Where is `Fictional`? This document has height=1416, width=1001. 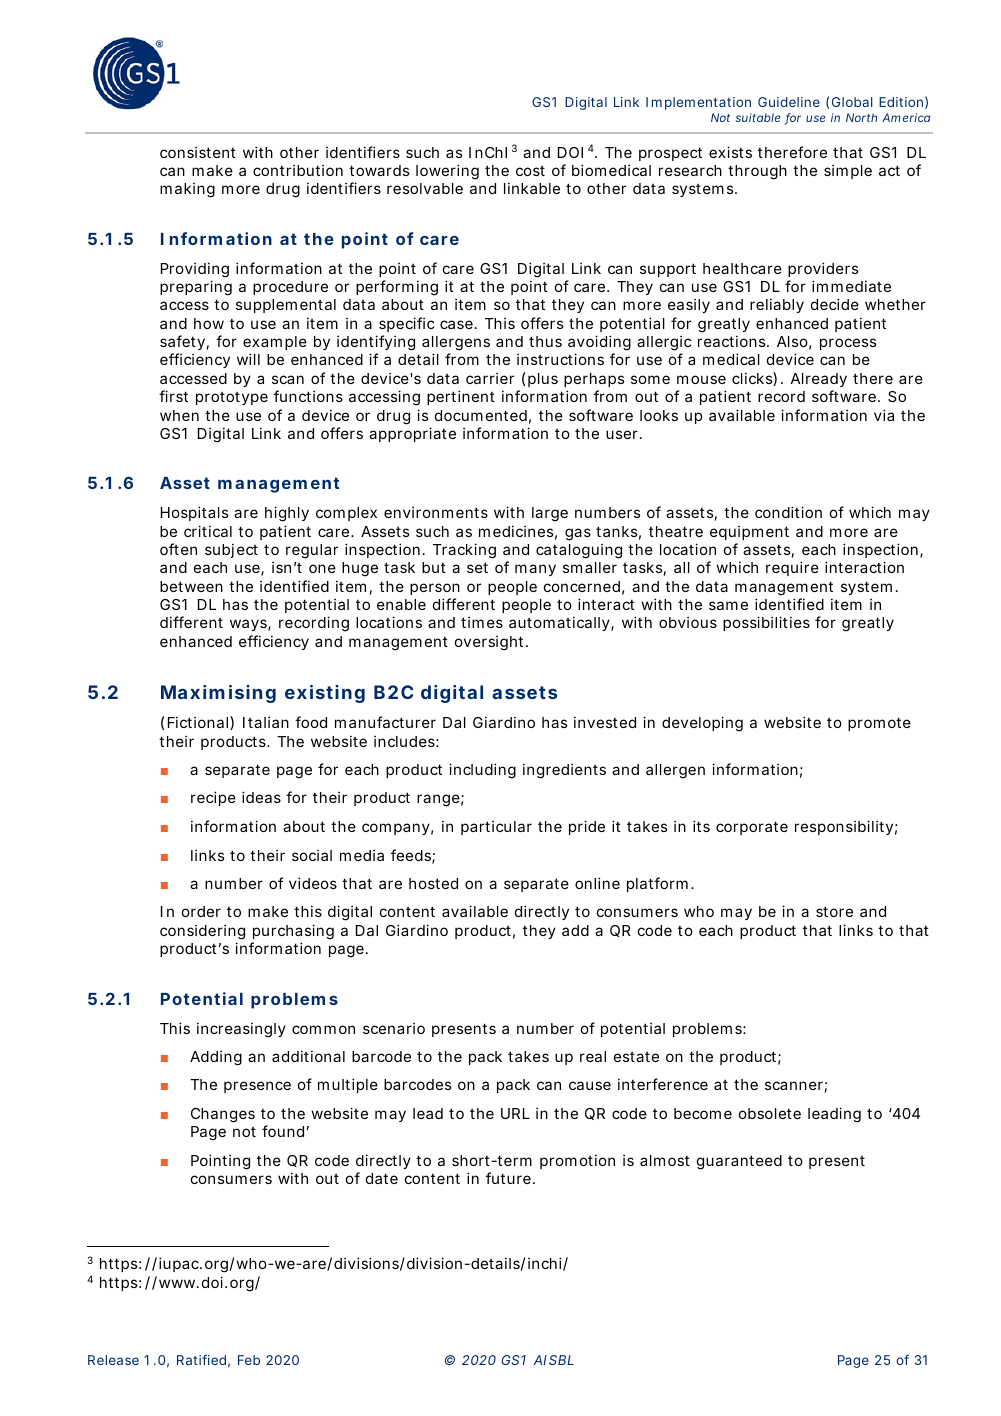 Fictional is located at coordinates (198, 722).
